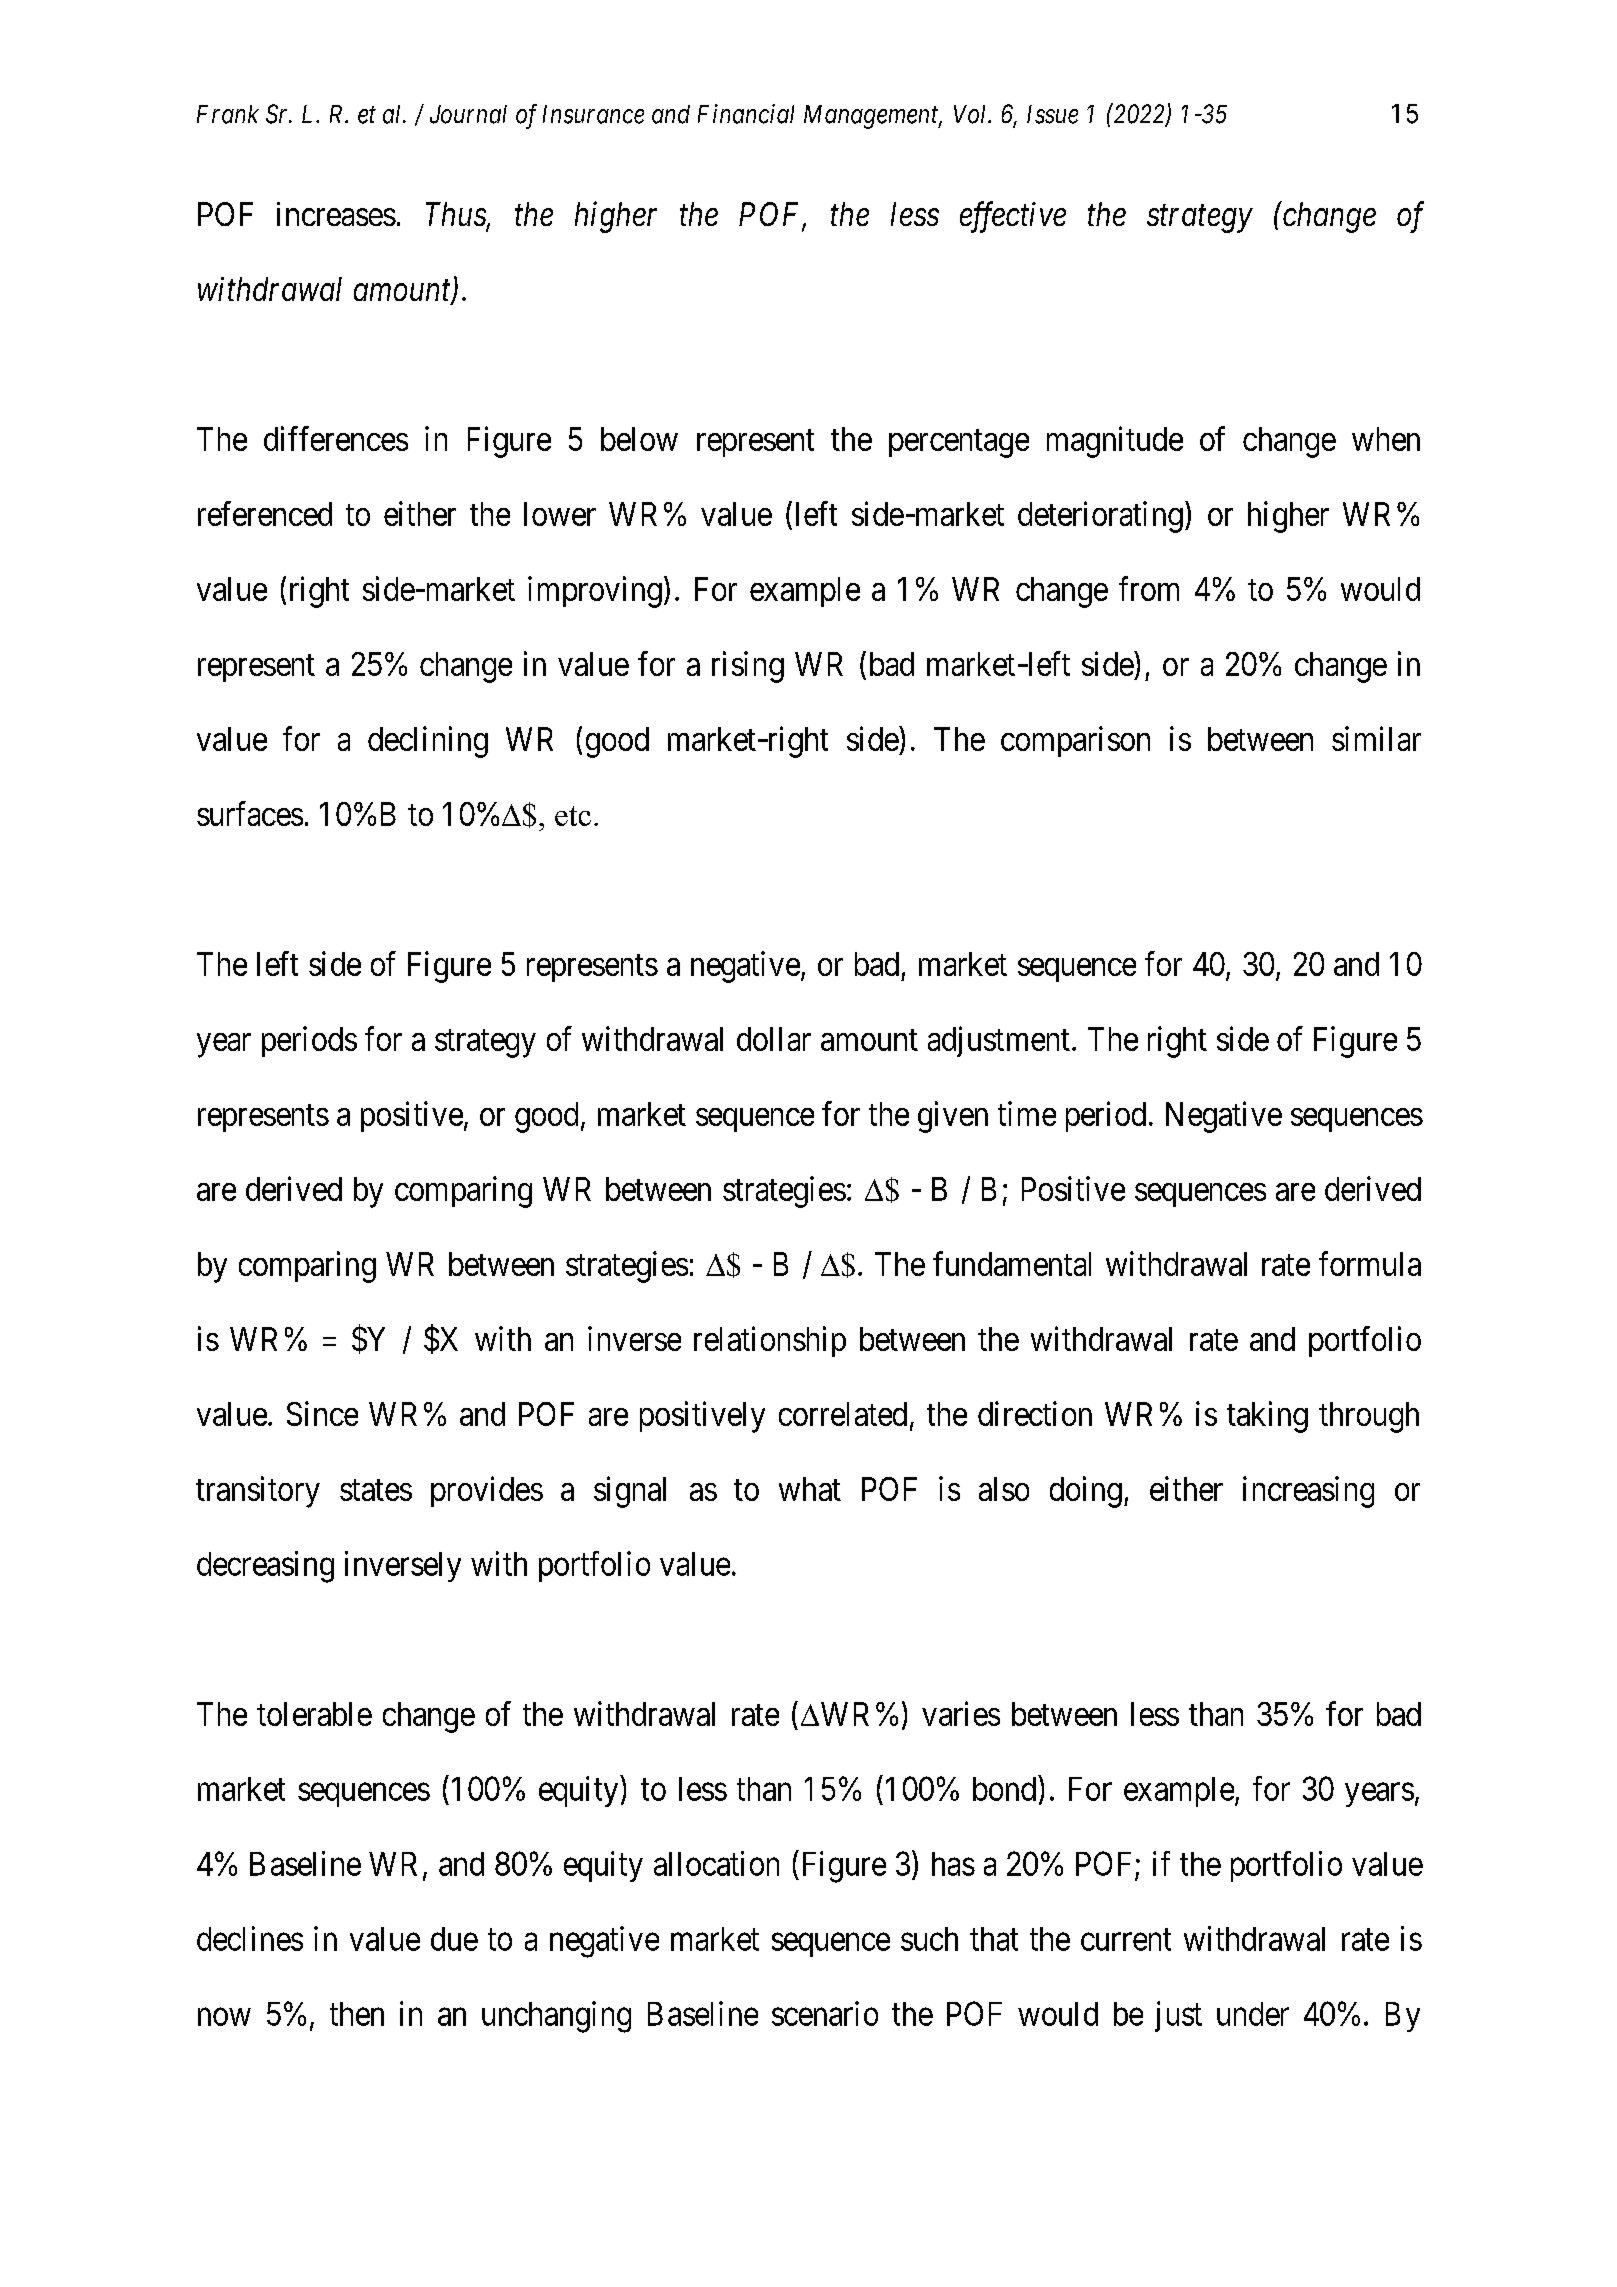  I want to click on Financial, so click(746, 114).
